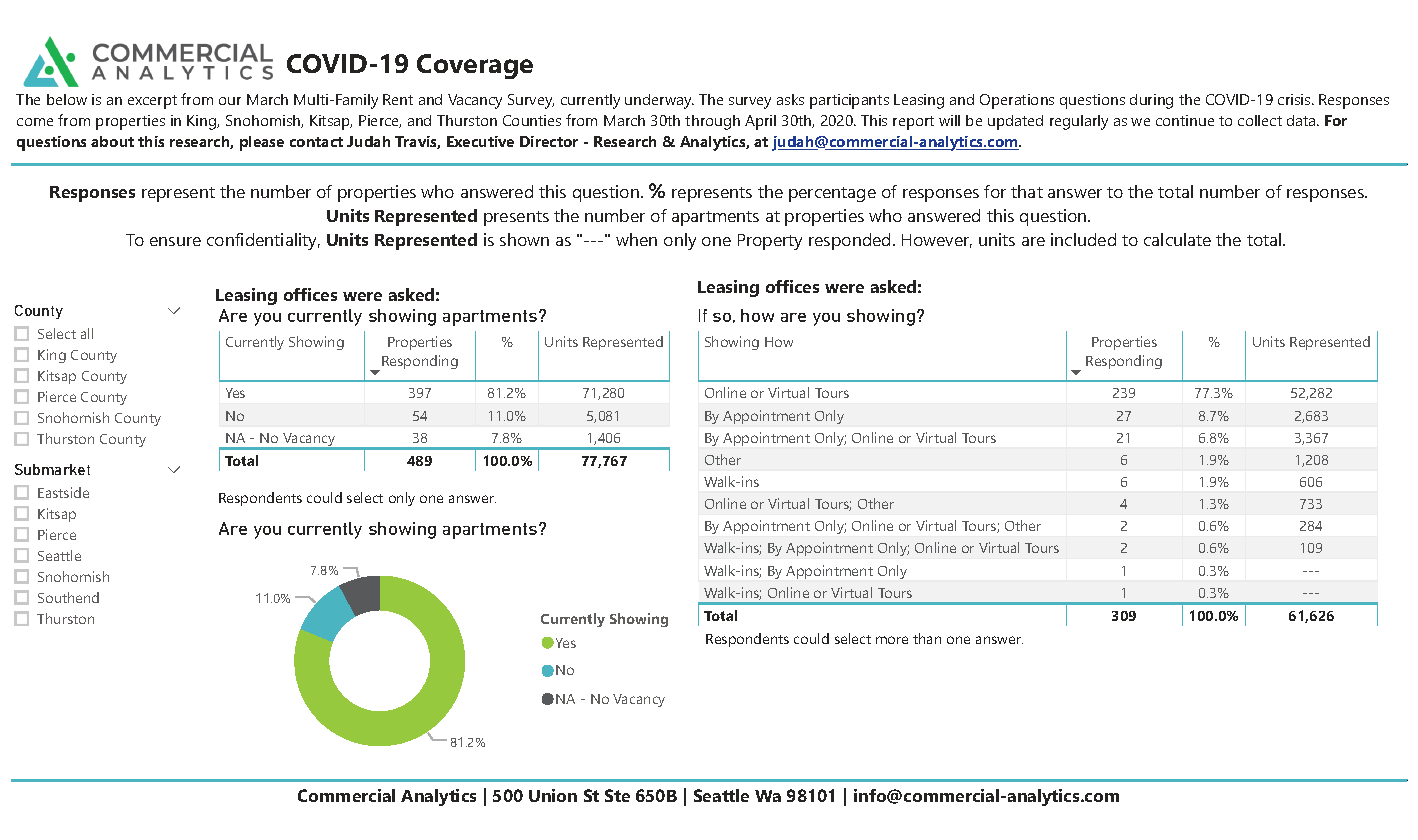  Describe the element at coordinates (927, 638) in the screenshot. I see `than` at that location.
